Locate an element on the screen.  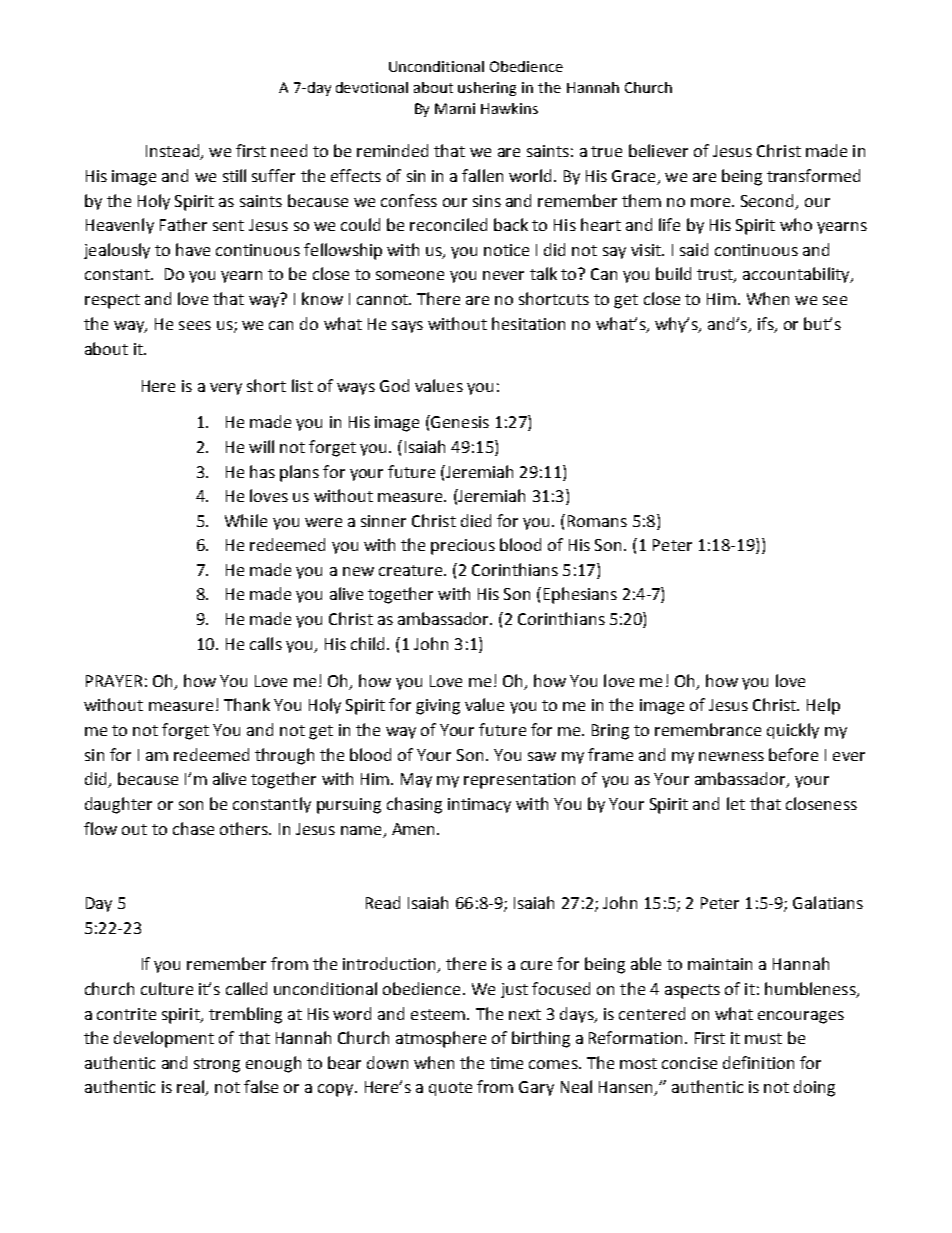
let is located at coordinates (736, 803).
